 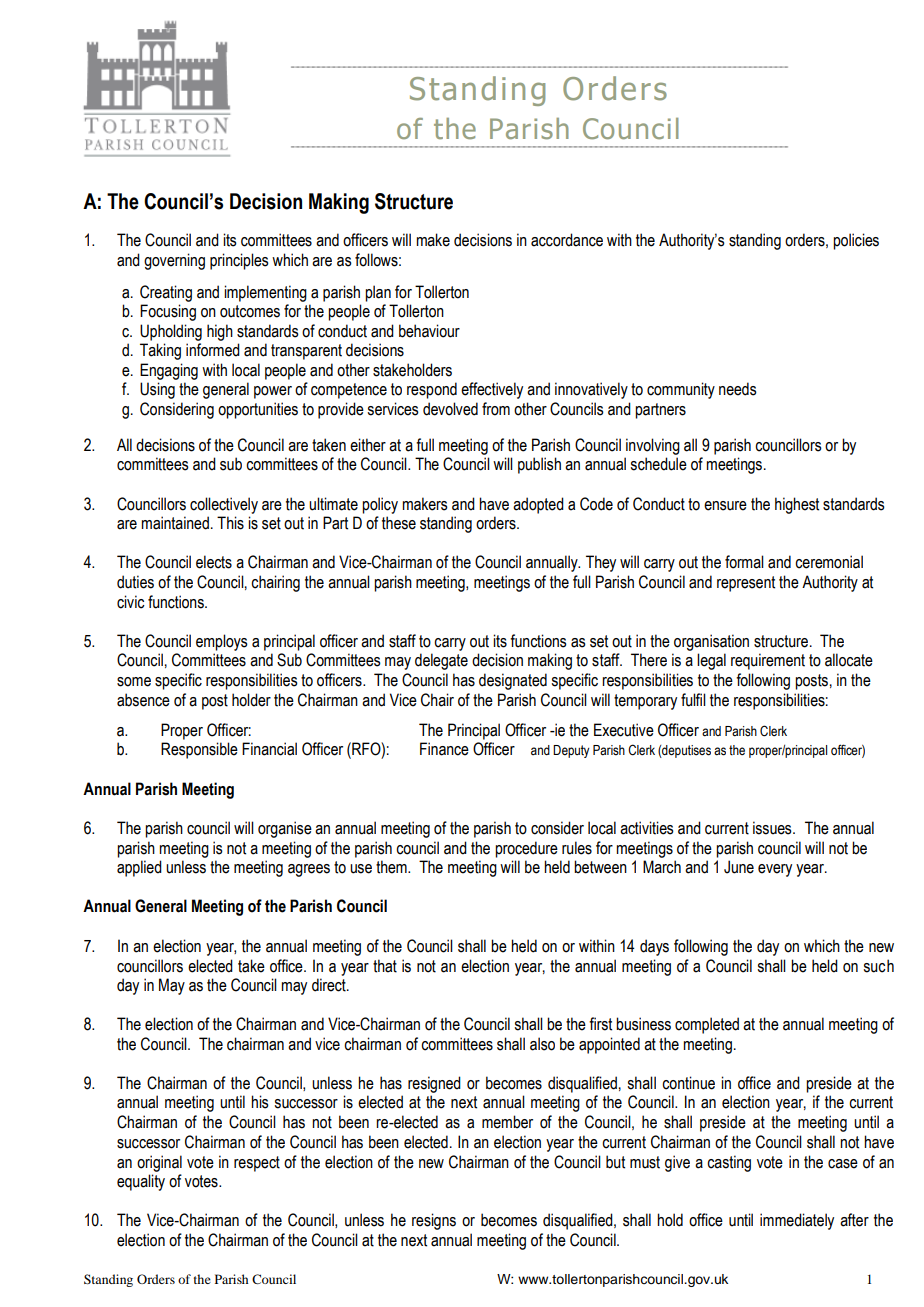 I want to click on ensure, so click(x=725, y=506).
